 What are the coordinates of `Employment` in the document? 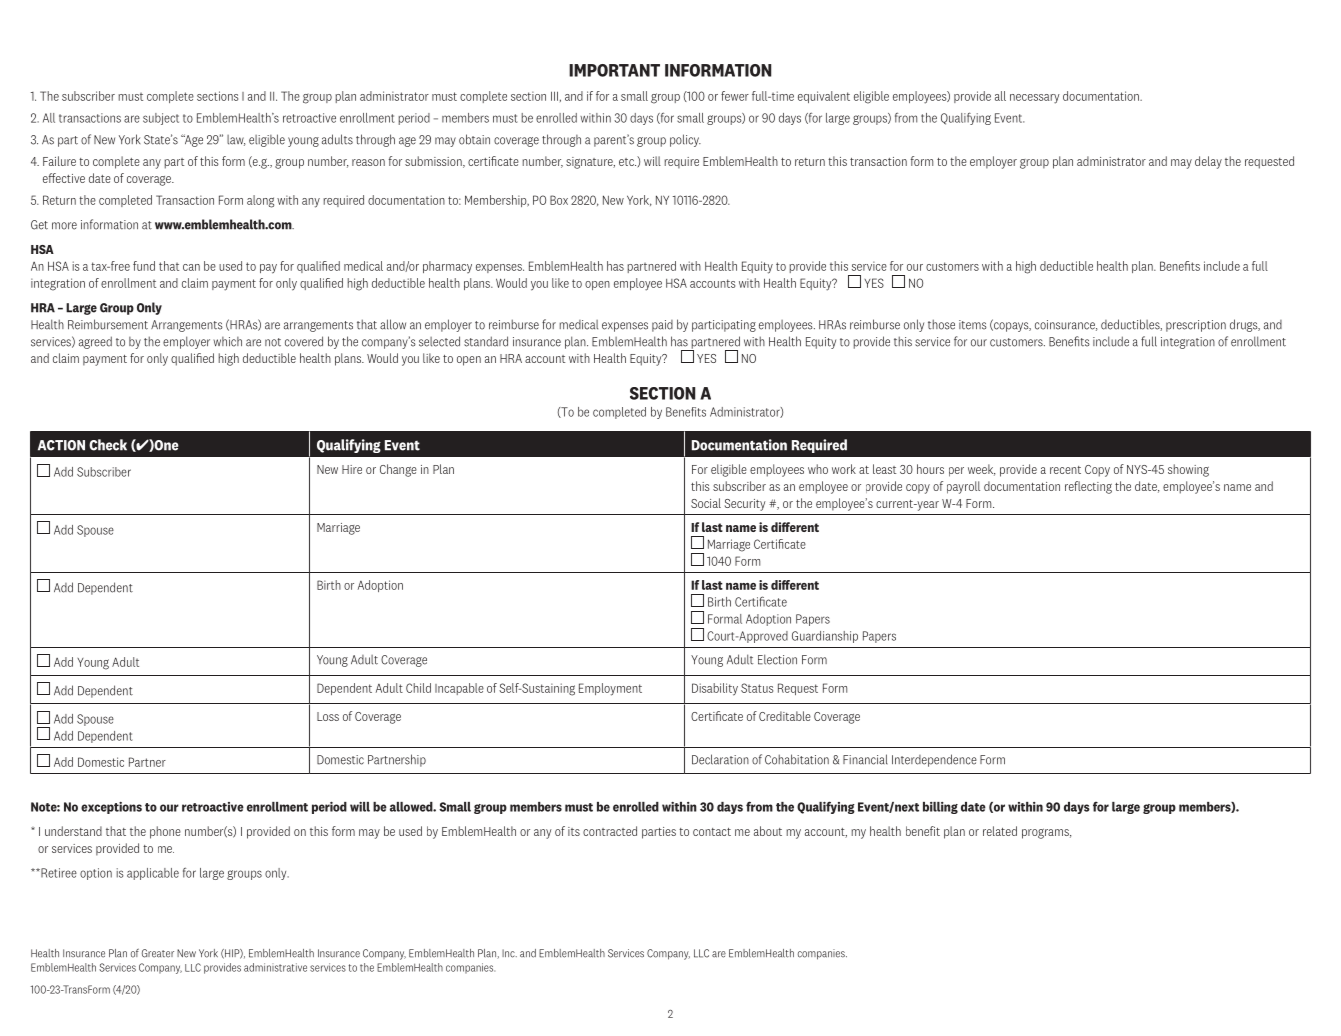 It's located at (610, 689).
